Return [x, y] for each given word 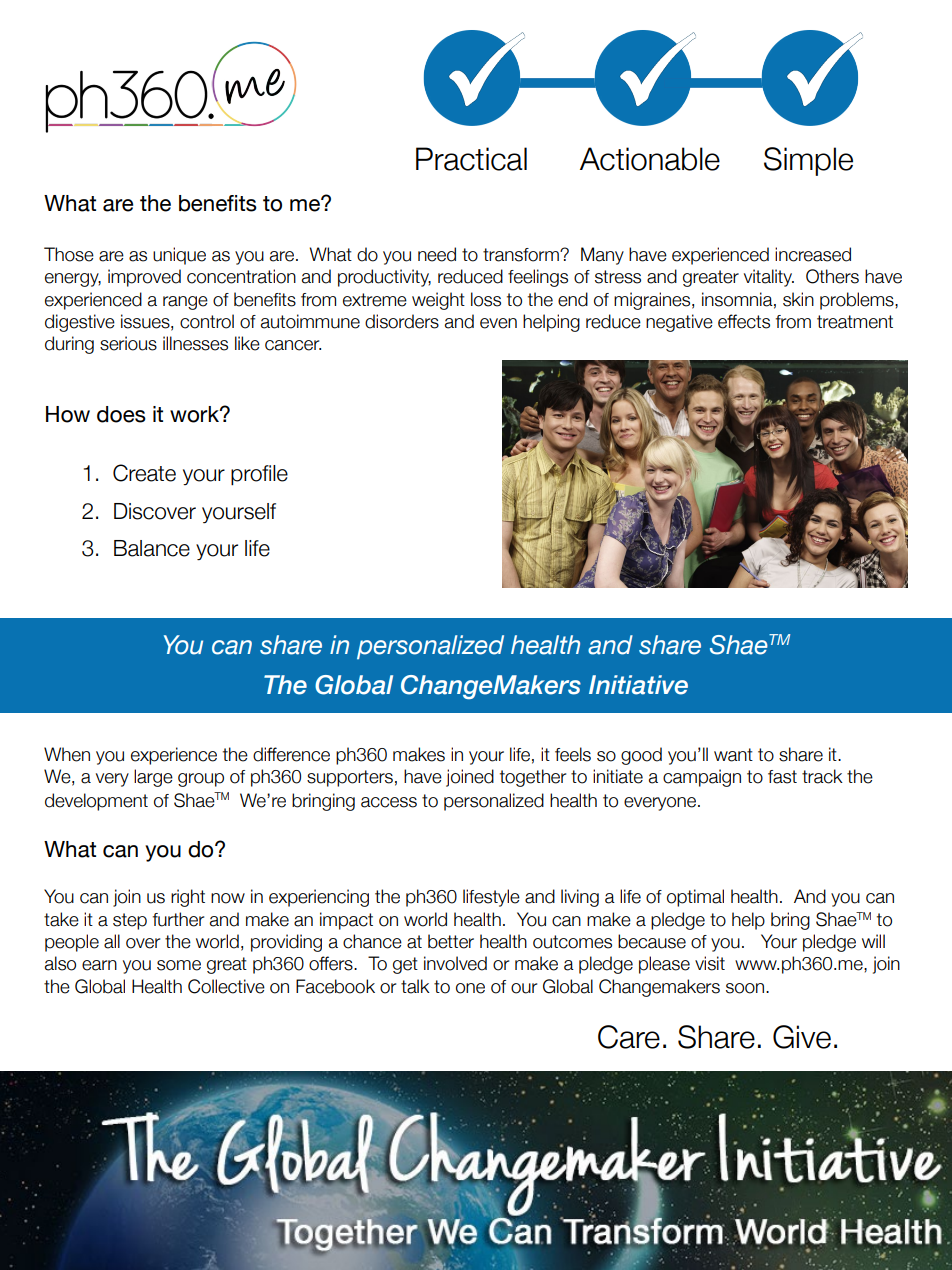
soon [746, 988]
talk [415, 986]
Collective [226, 986]
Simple [808, 161]
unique [179, 256]
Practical [471, 159]
